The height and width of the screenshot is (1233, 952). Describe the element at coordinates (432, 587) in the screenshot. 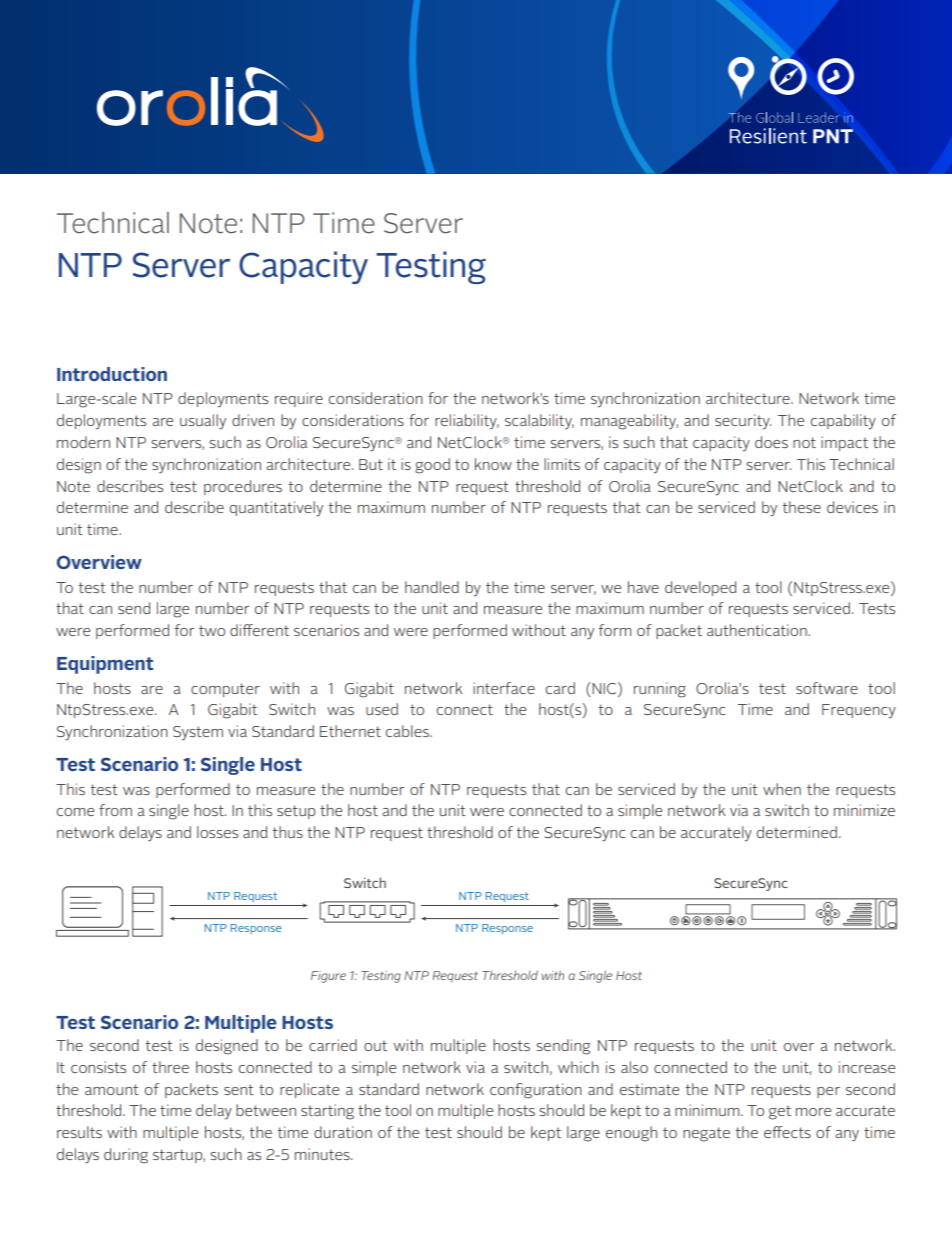

I see `handled` at that location.
